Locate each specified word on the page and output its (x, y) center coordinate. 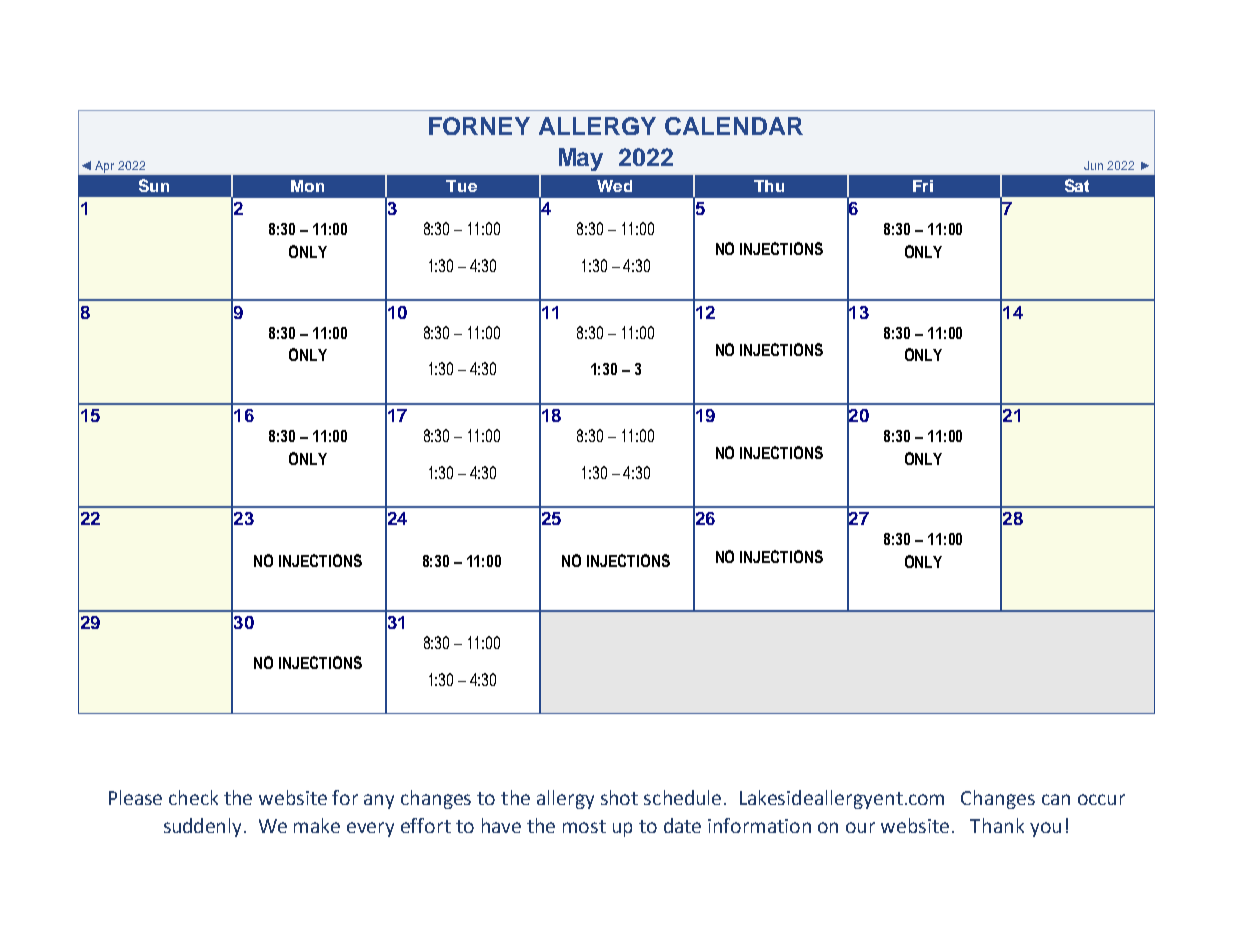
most (584, 826)
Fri (923, 186)
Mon (307, 186)
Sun (154, 185)
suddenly (204, 827)
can (1056, 799)
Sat (1077, 185)
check (193, 797)
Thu (769, 186)
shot (619, 797)
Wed (614, 186)
